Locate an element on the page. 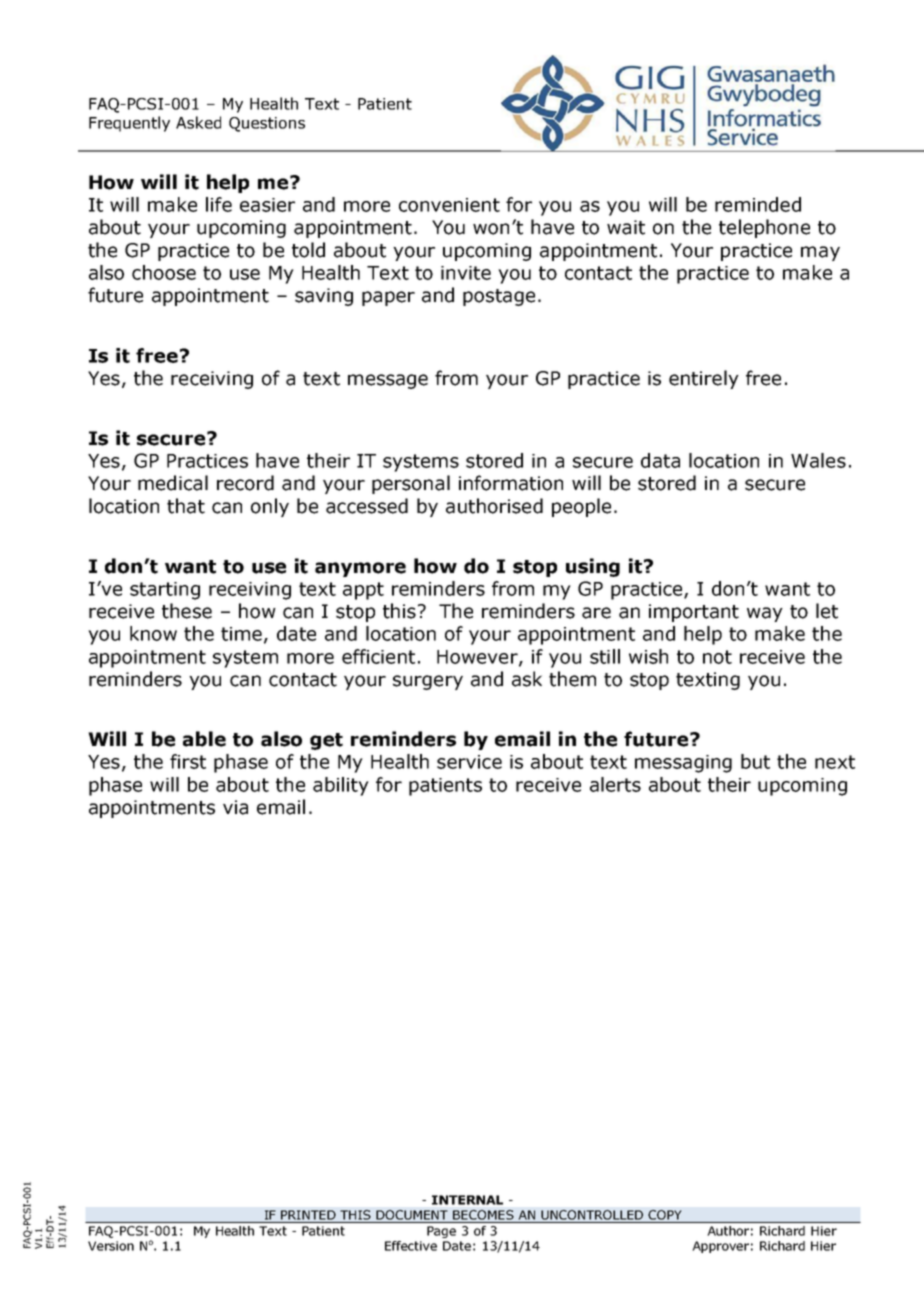  able is located at coordinates (204, 739).
